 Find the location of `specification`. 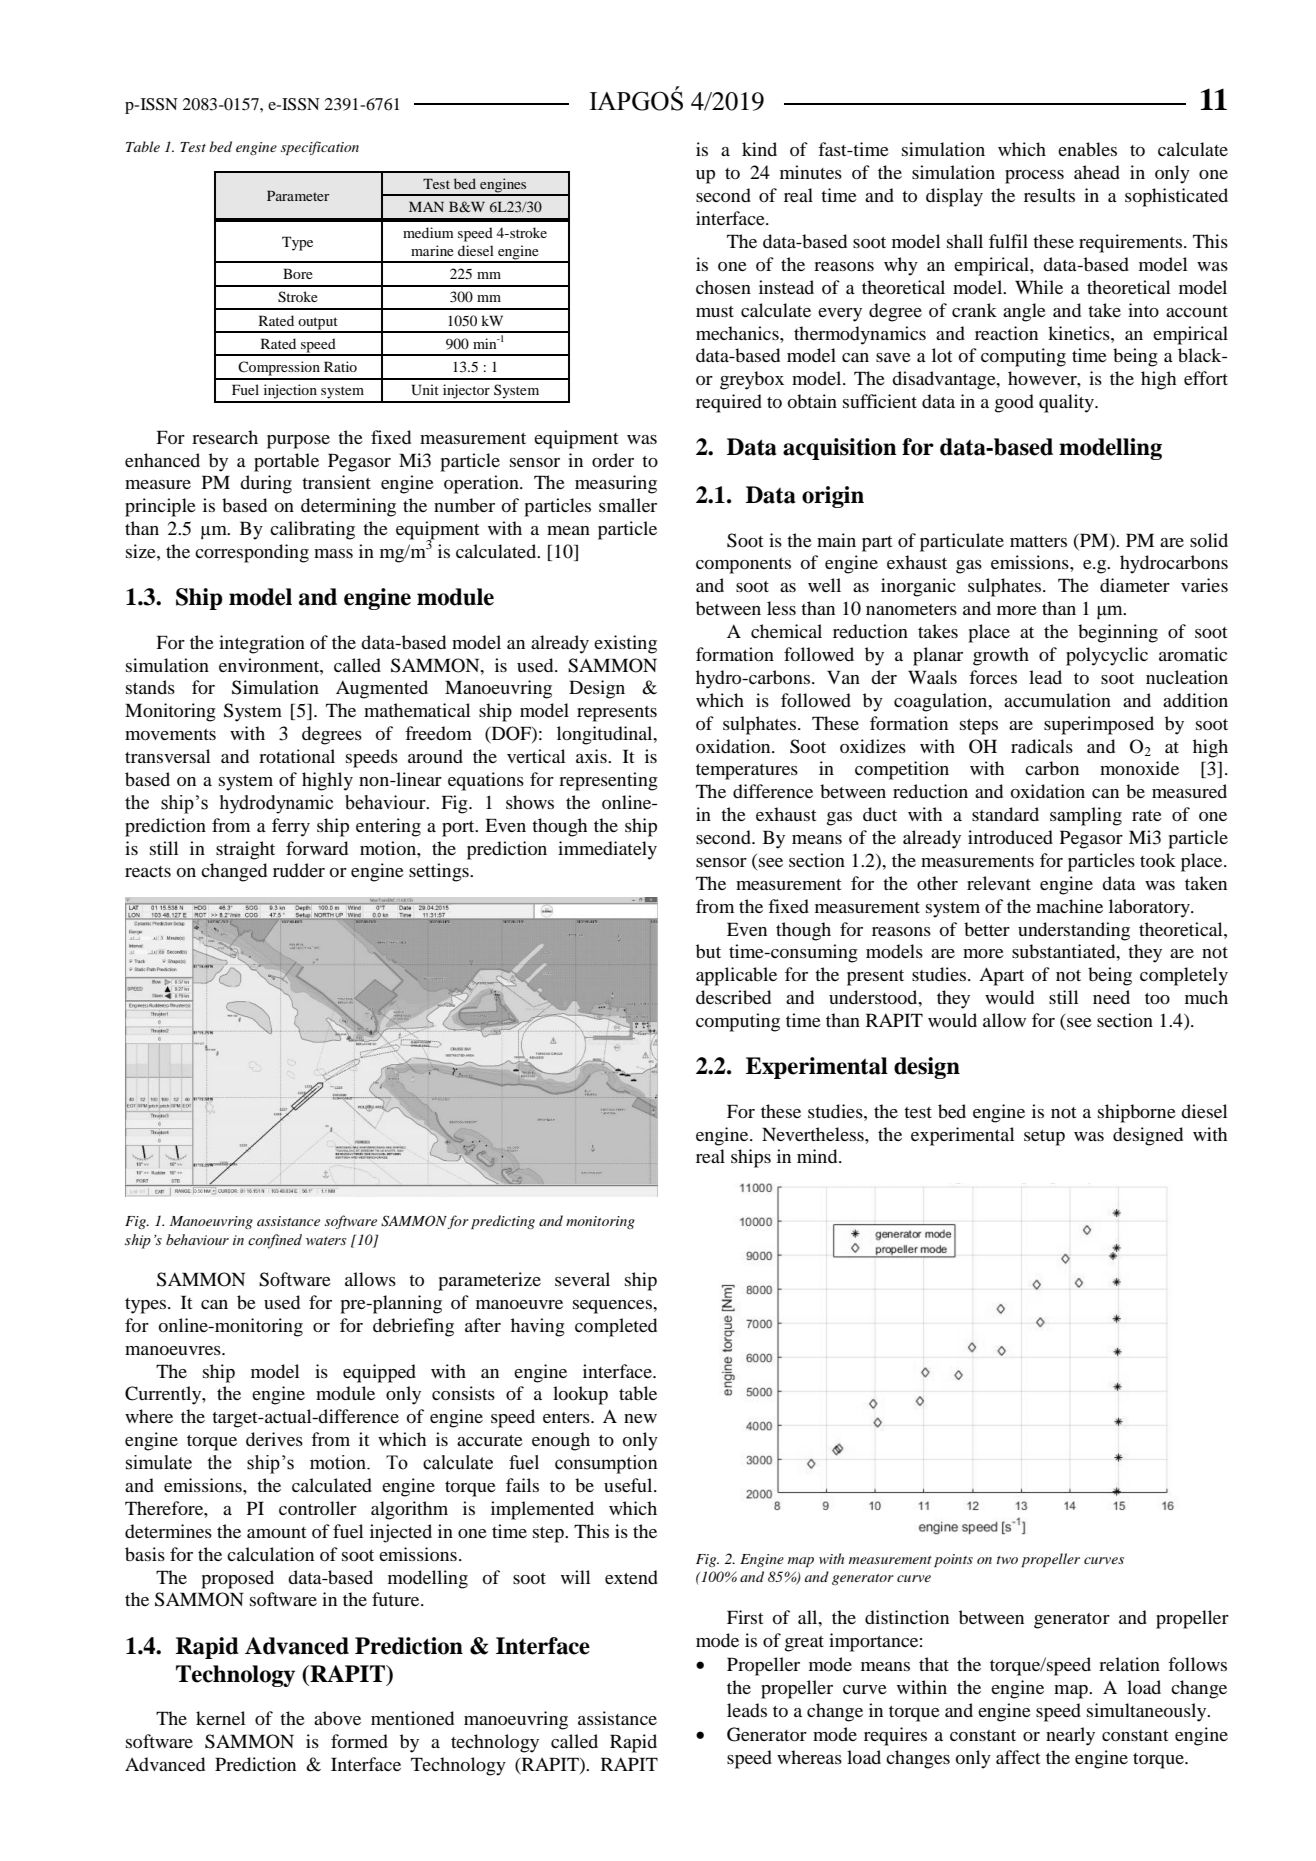

specification is located at coordinates (320, 148).
